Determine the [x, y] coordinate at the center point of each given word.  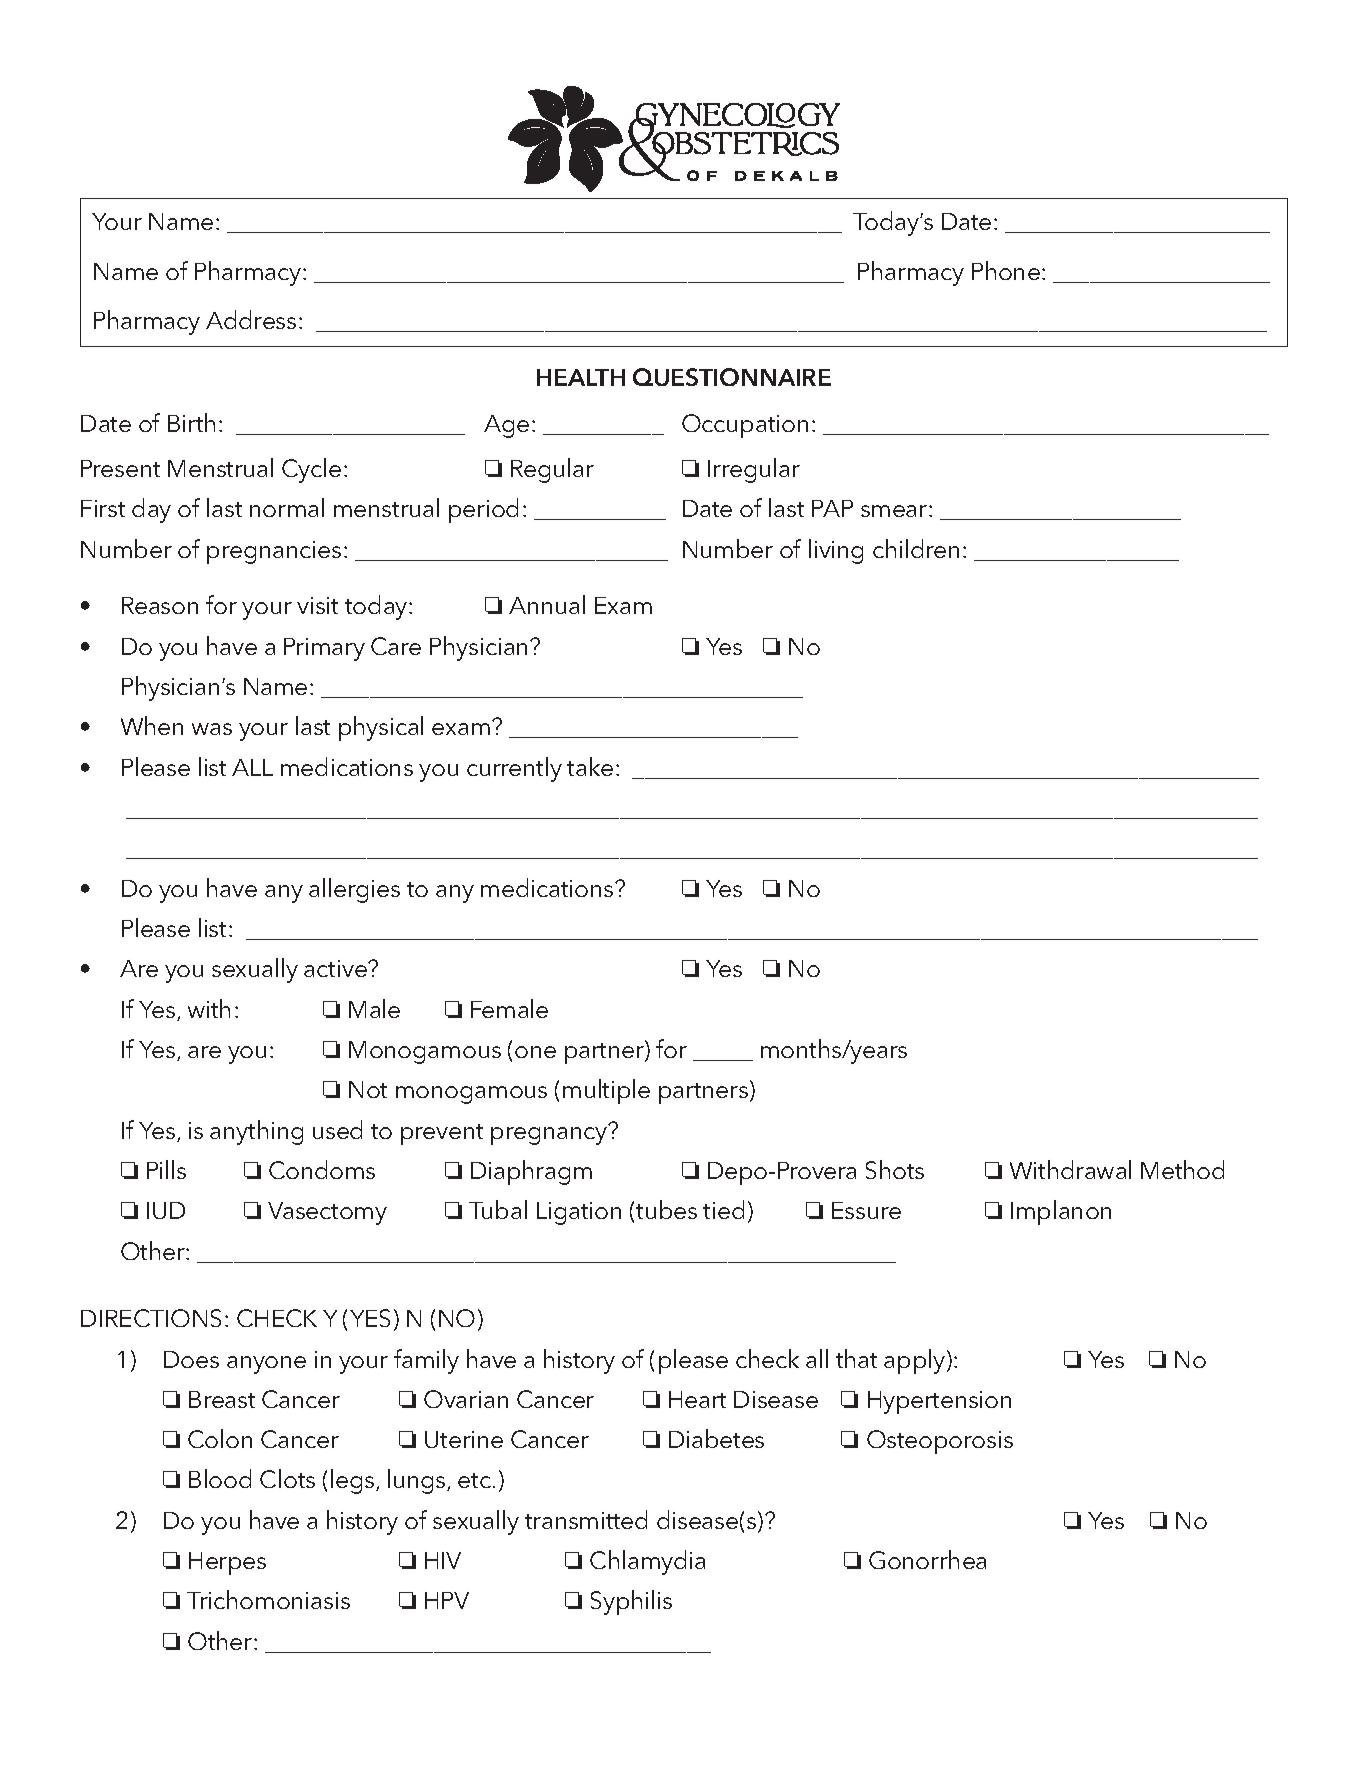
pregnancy [550, 1135]
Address [251, 319]
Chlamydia [647, 1562]
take [590, 766]
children [916, 548]
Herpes [227, 1563]
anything [256, 1132]
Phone [1006, 270]
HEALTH [581, 377]
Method [1182, 1169]
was [212, 729]
